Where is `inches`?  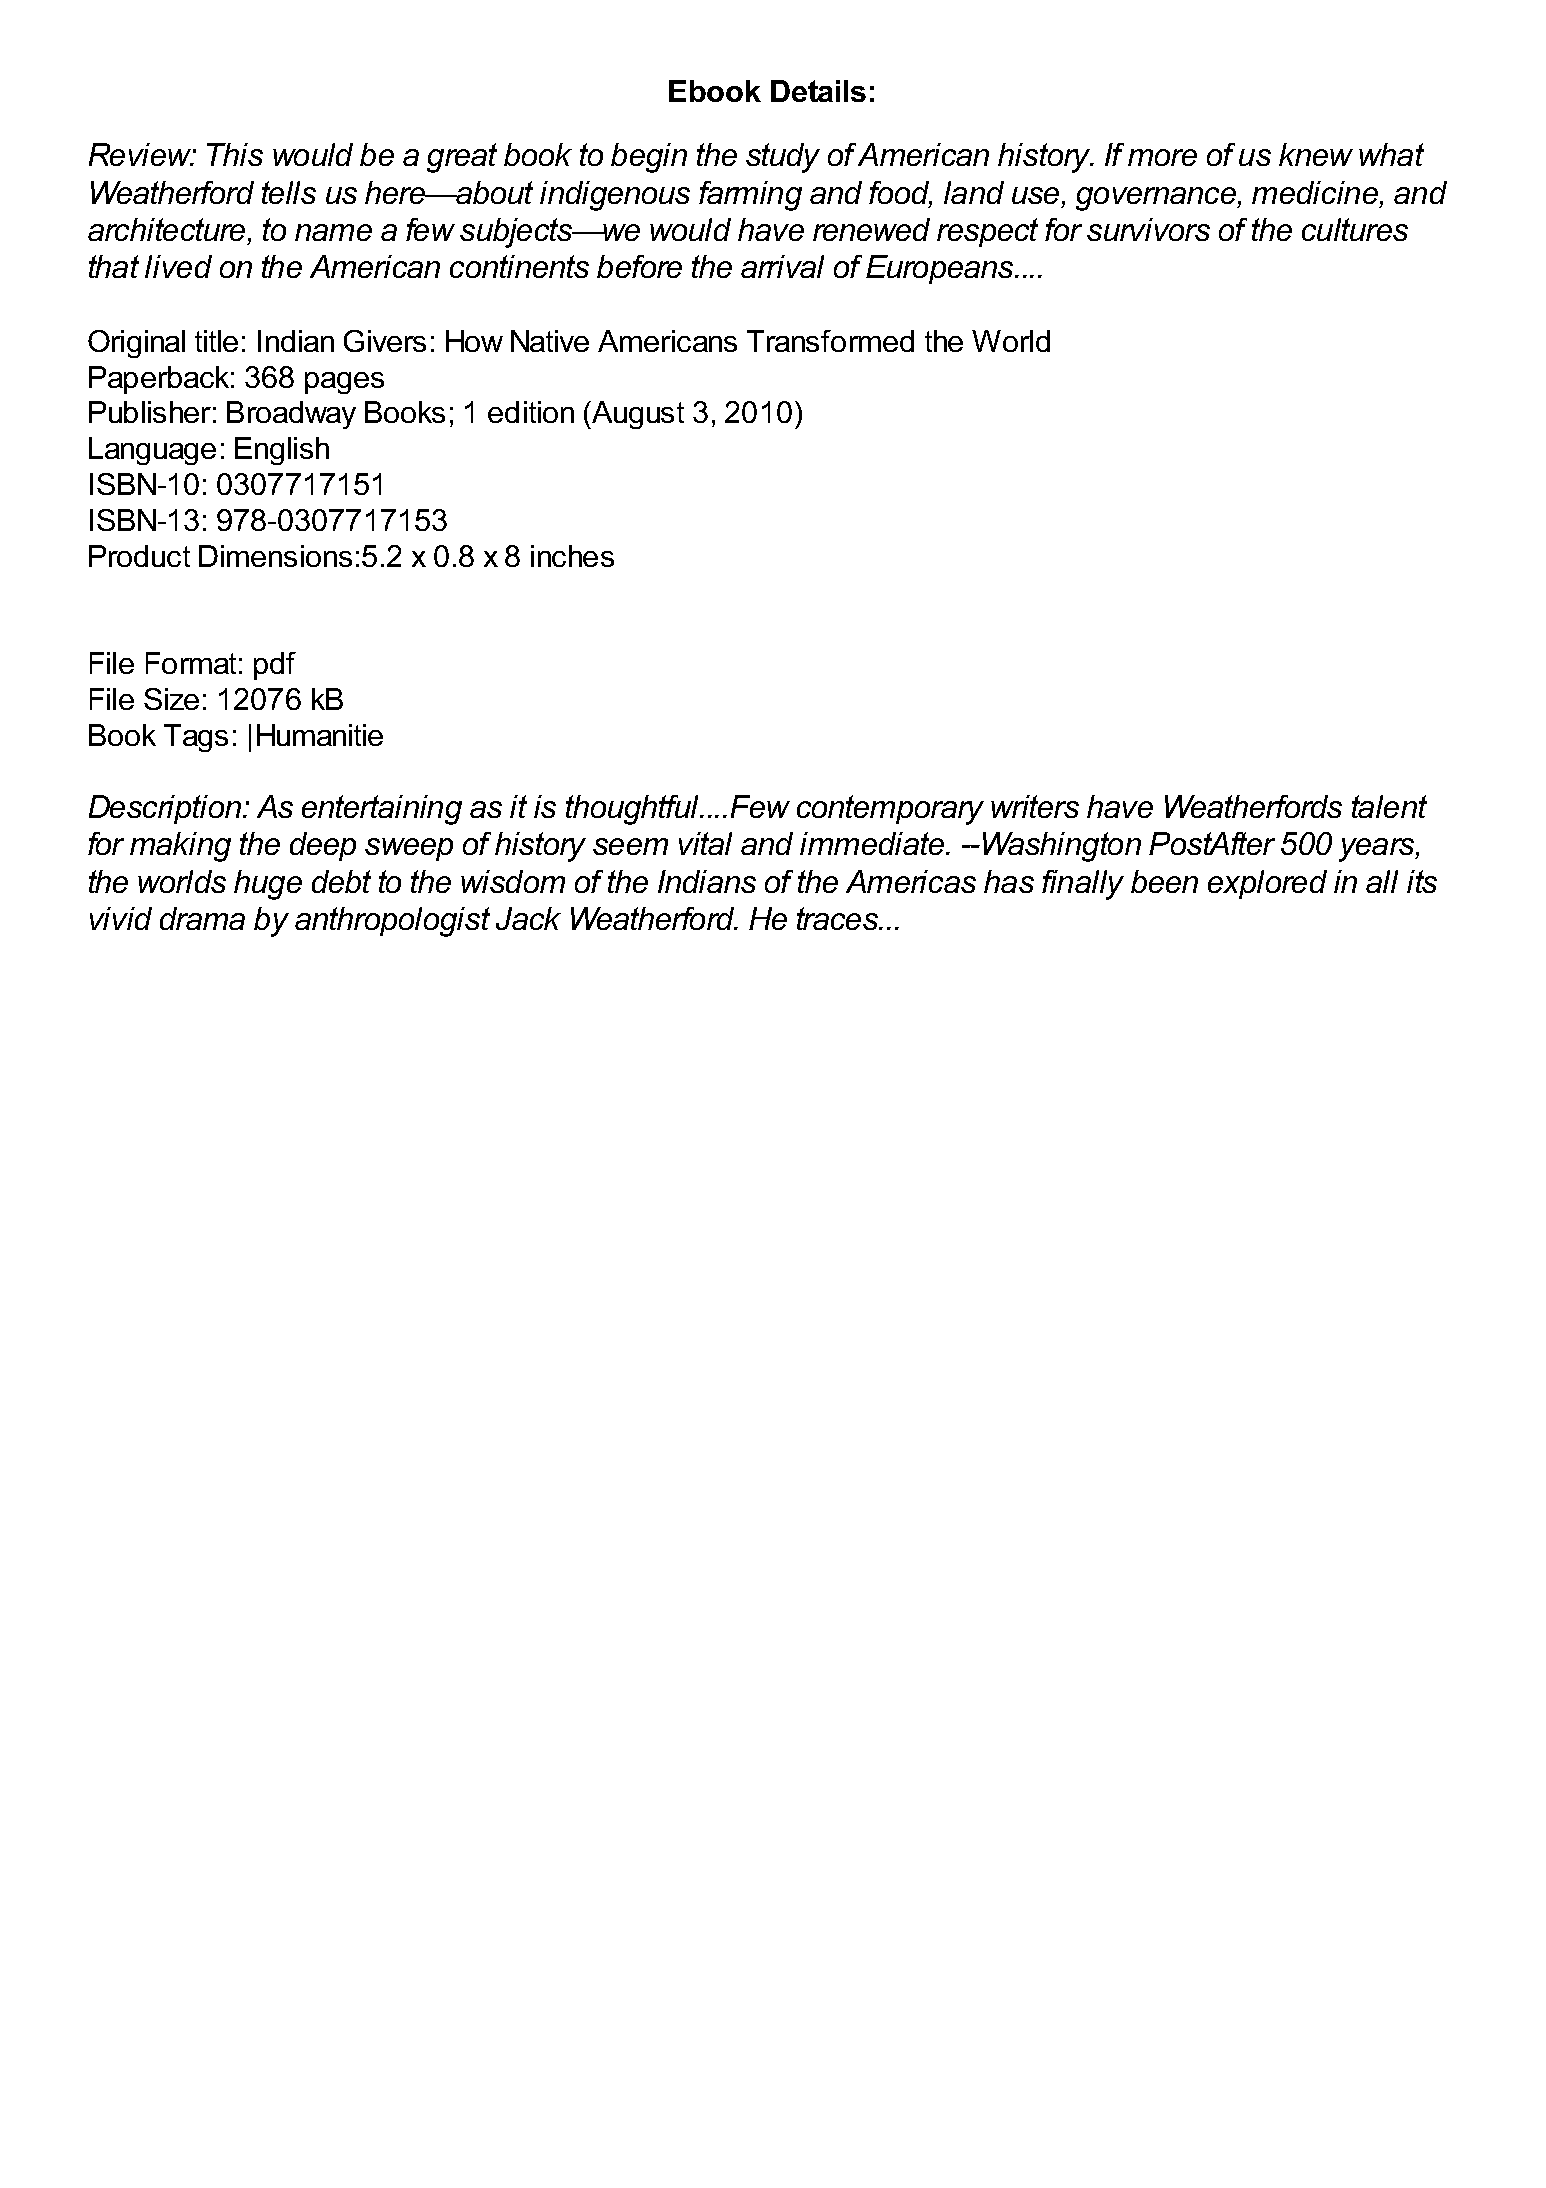 inches is located at coordinates (572, 556).
